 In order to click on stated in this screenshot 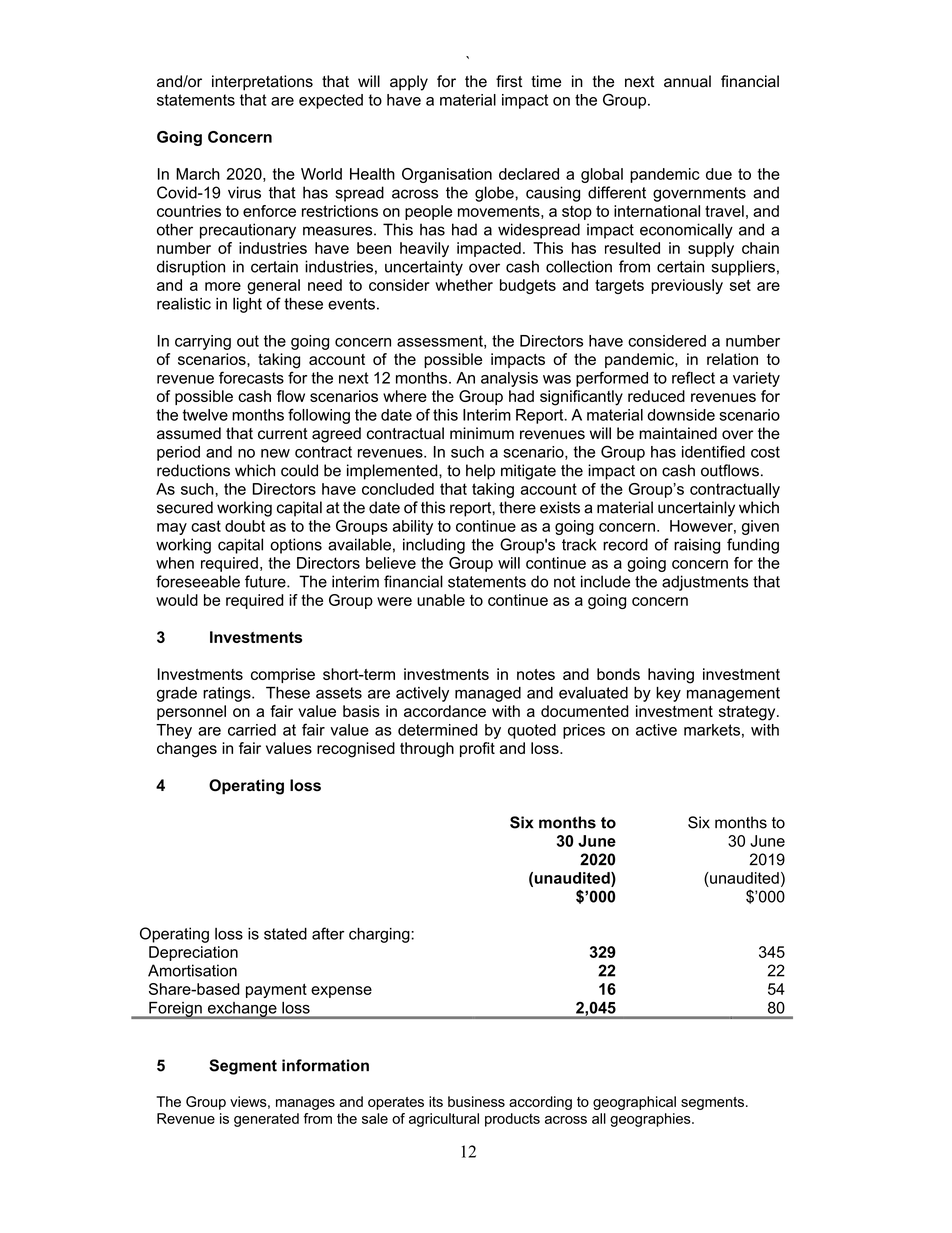, I will do `click(285, 934)`.
